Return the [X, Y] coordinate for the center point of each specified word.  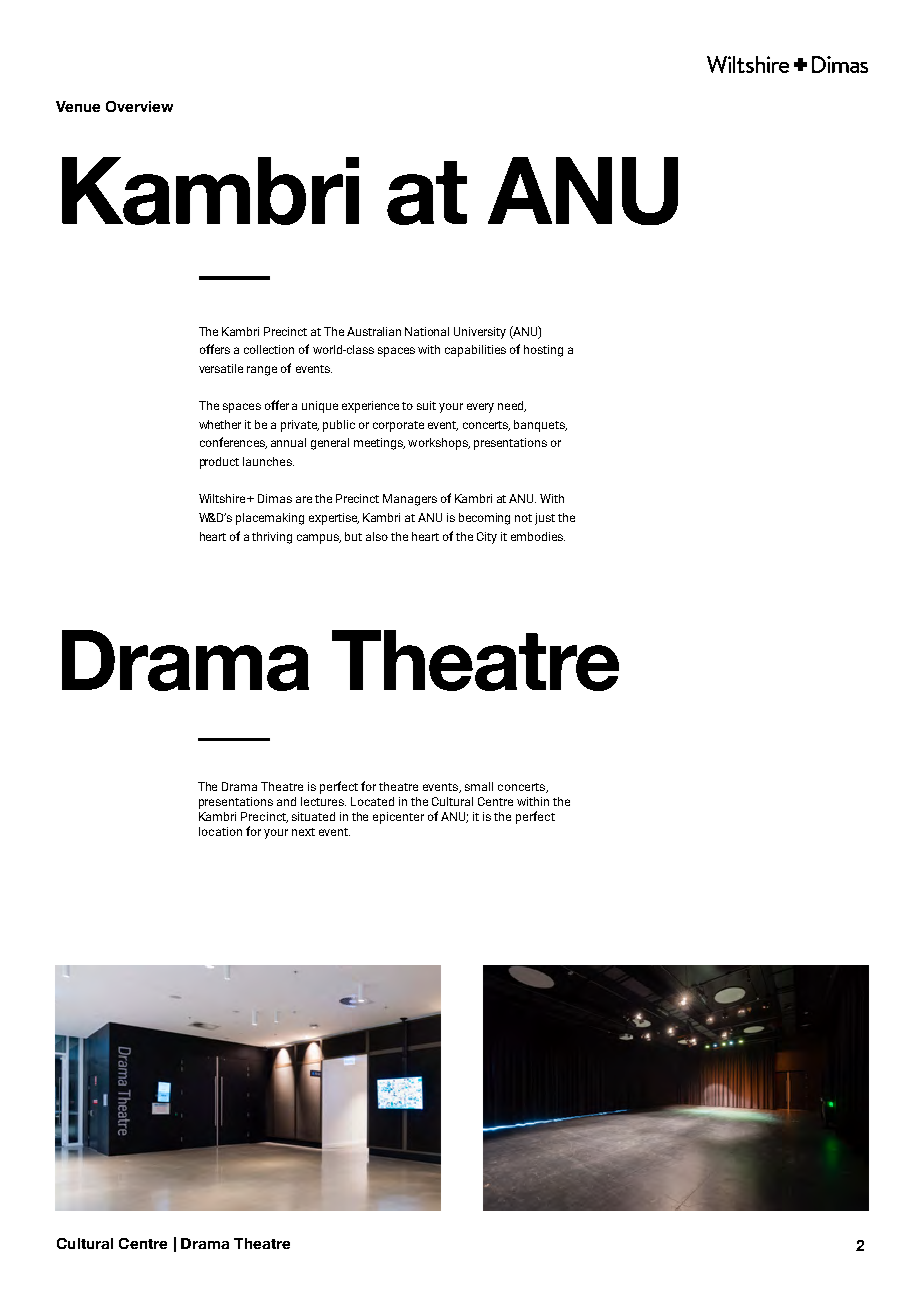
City [487, 538]
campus [319, 539]
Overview [139, 106]
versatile [221, 368]
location [220, 831]
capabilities [475, 351]
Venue [78, 106]
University [480, 333]
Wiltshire [223, 498]
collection [269, 349]
